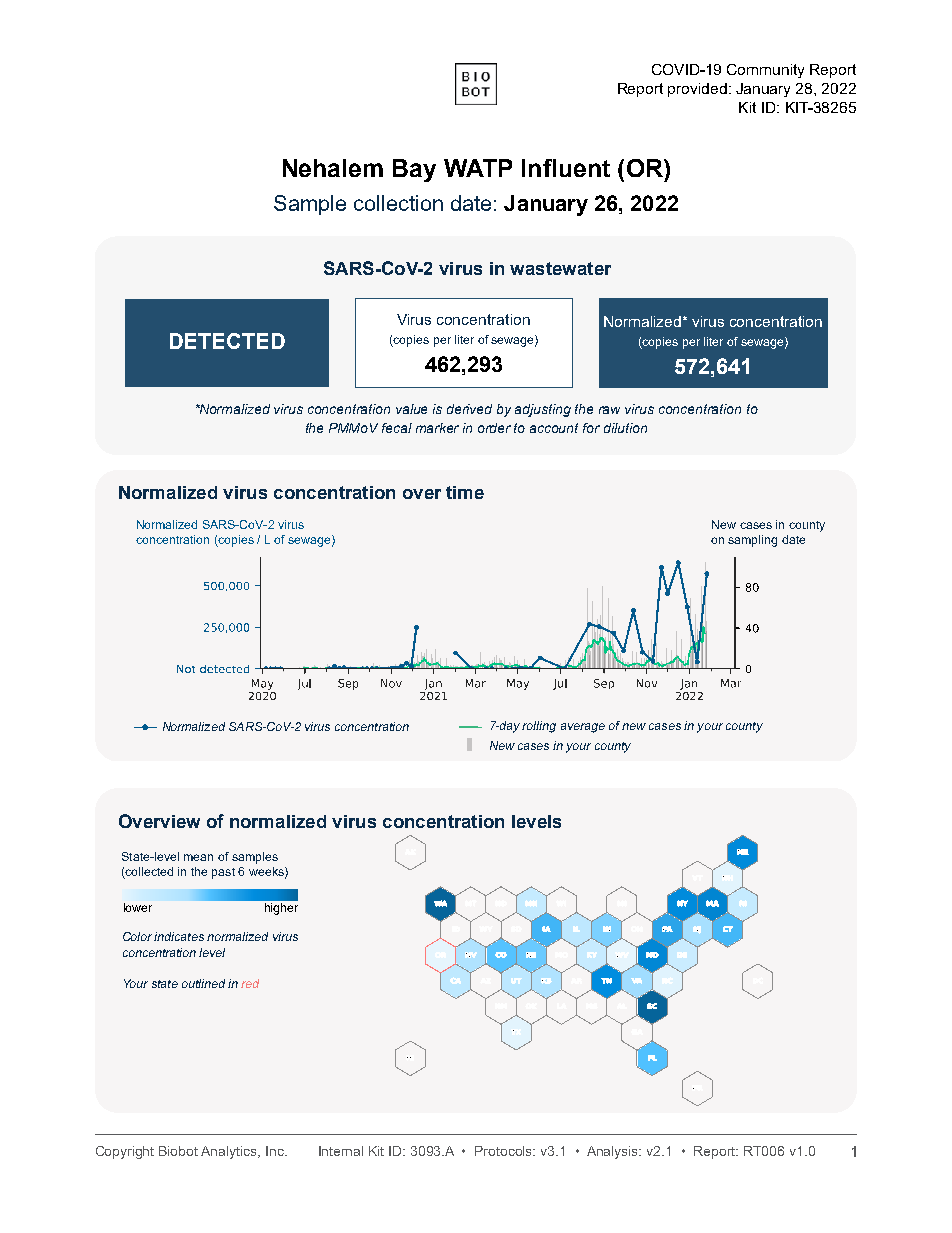 The width and height of the screenshot is (952, 1233). I want to click on provided, so click(697, 90).
